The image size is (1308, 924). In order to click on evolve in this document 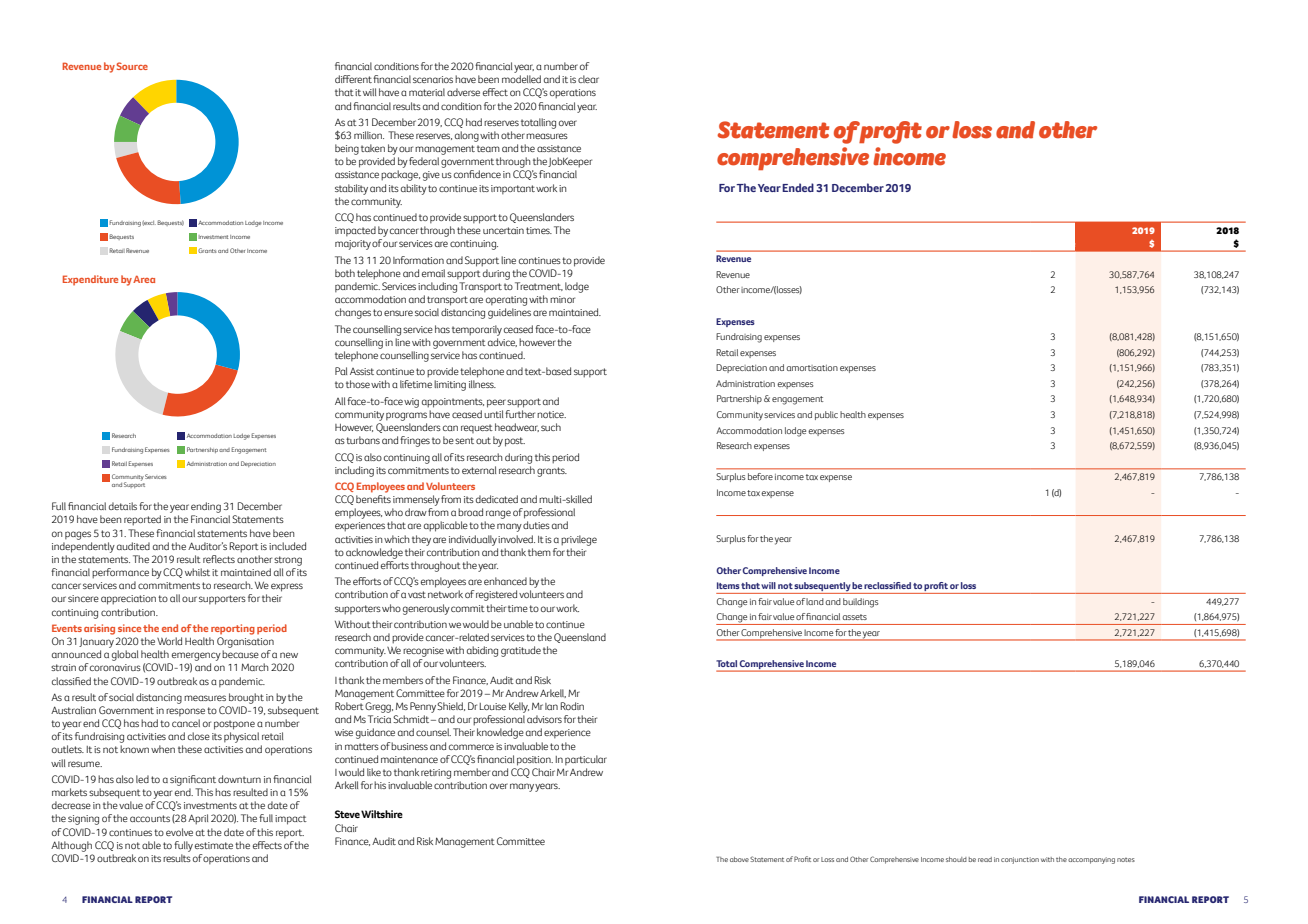, I will do `click(179, 832)`.
